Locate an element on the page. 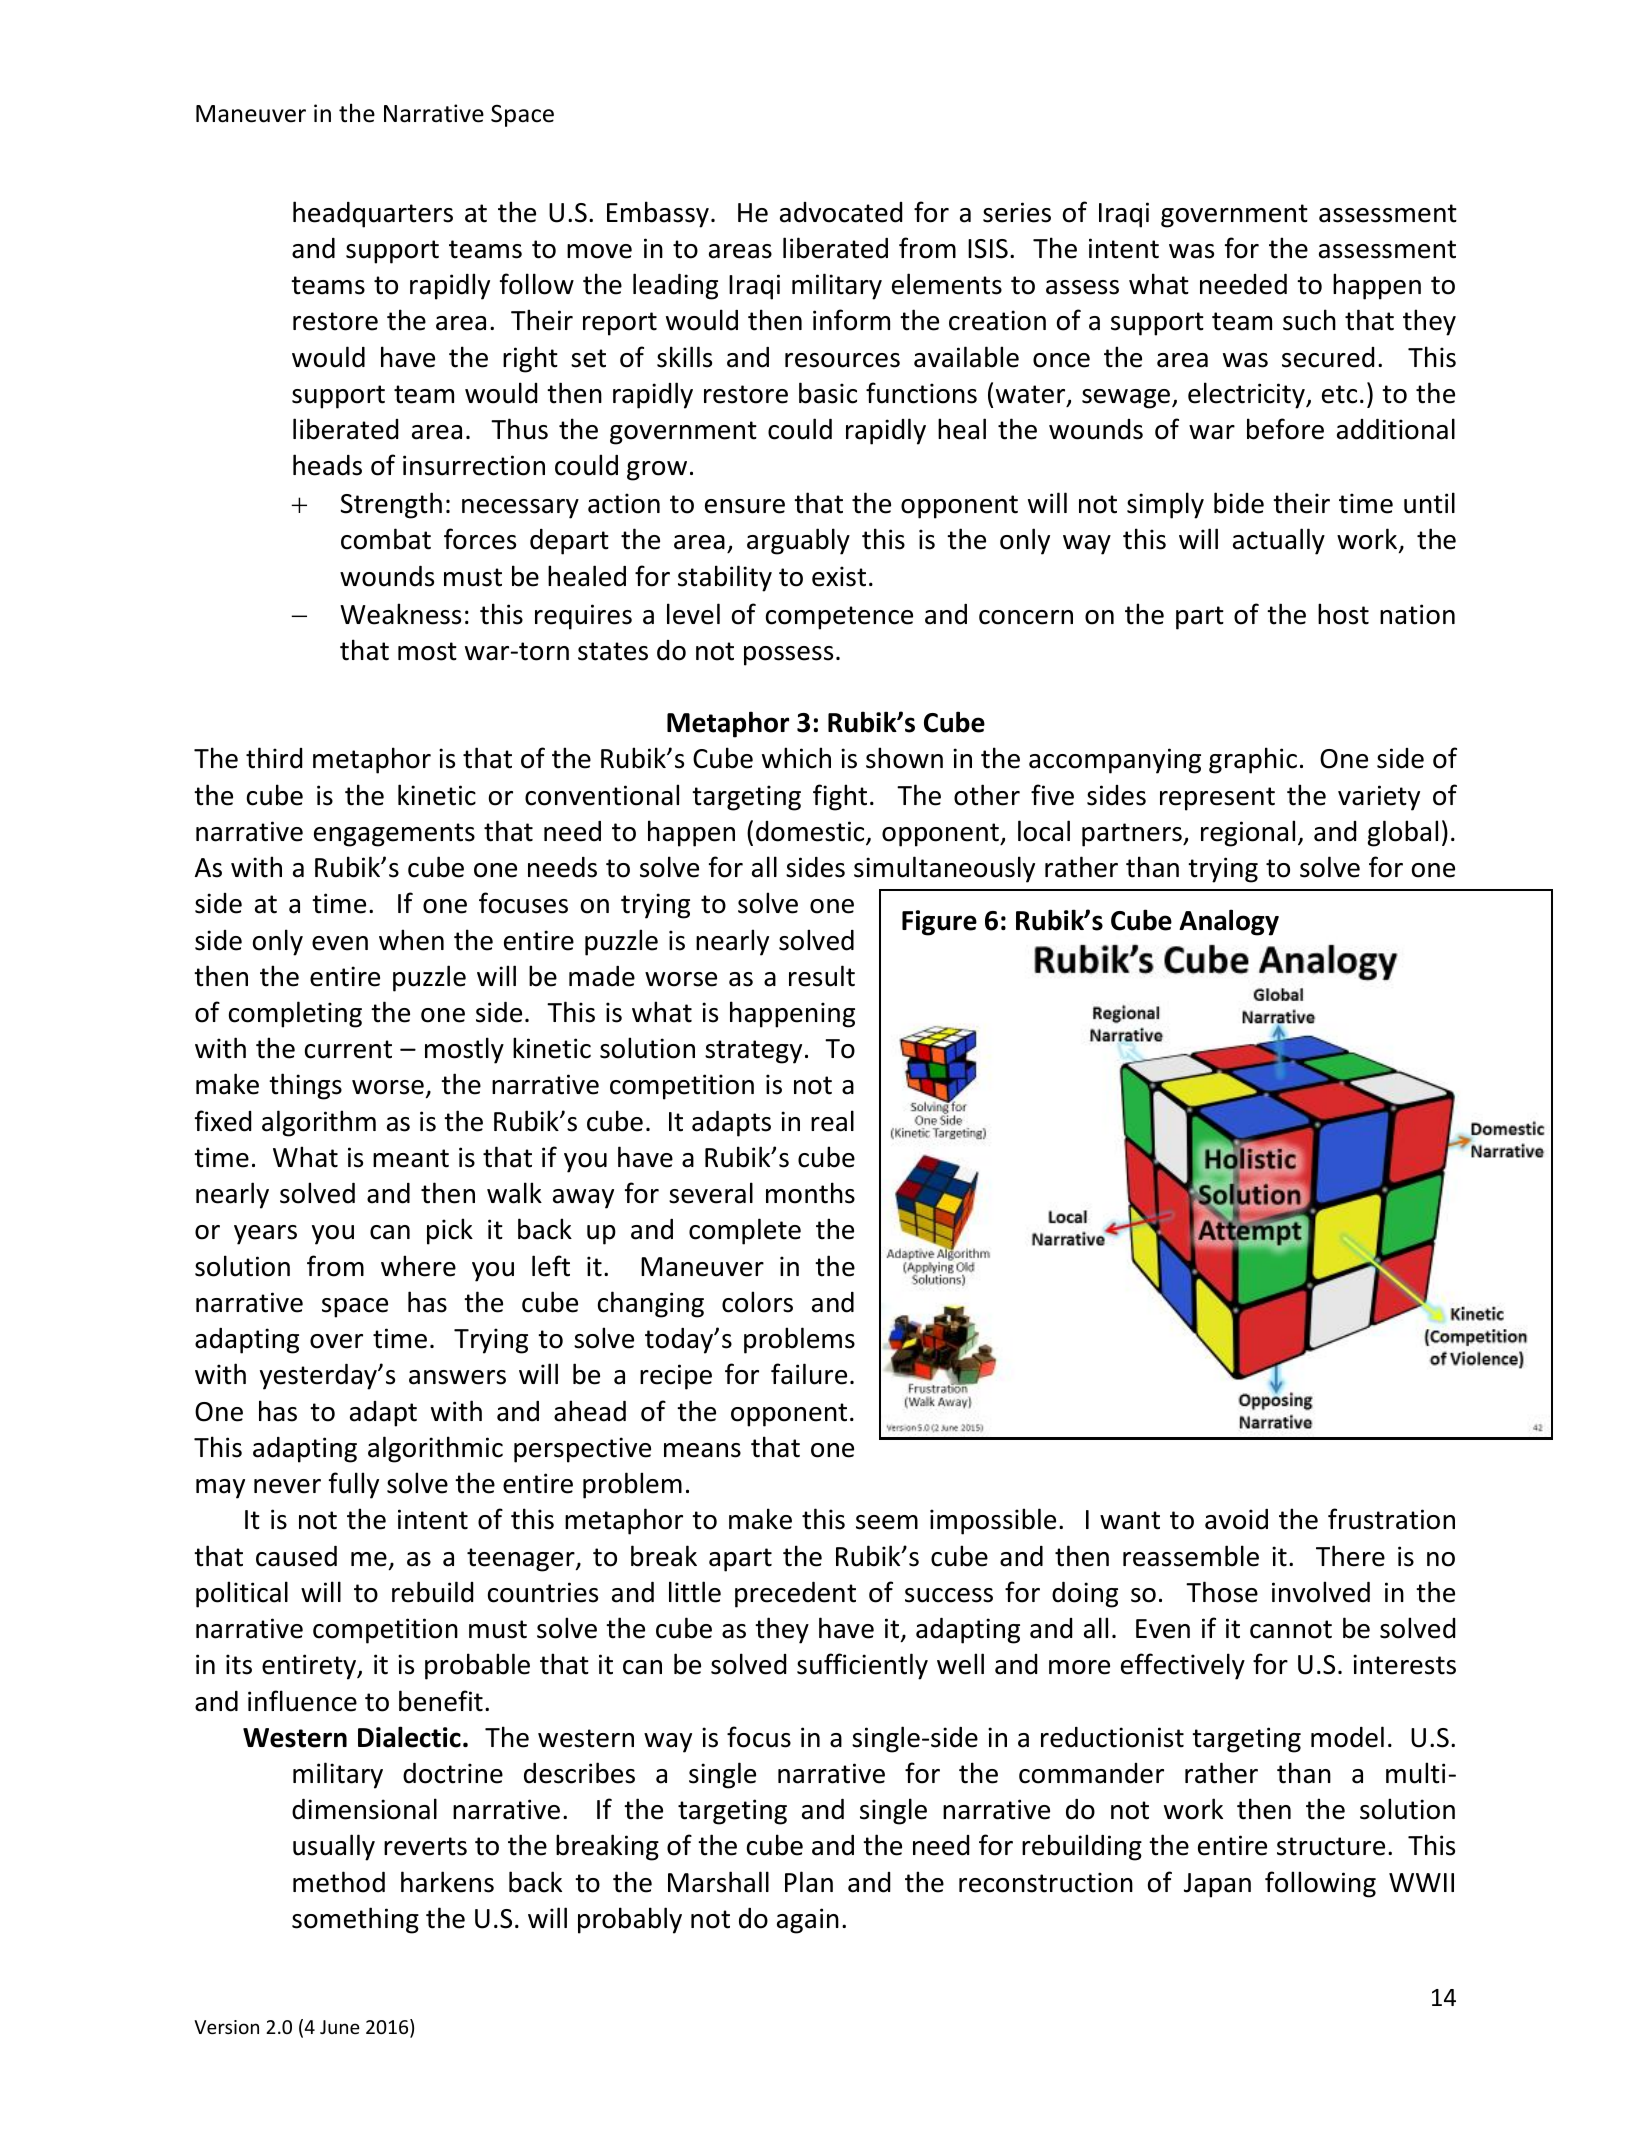 This page has width=1651, height=2137. advocated is located at coordinates (841, 212).
